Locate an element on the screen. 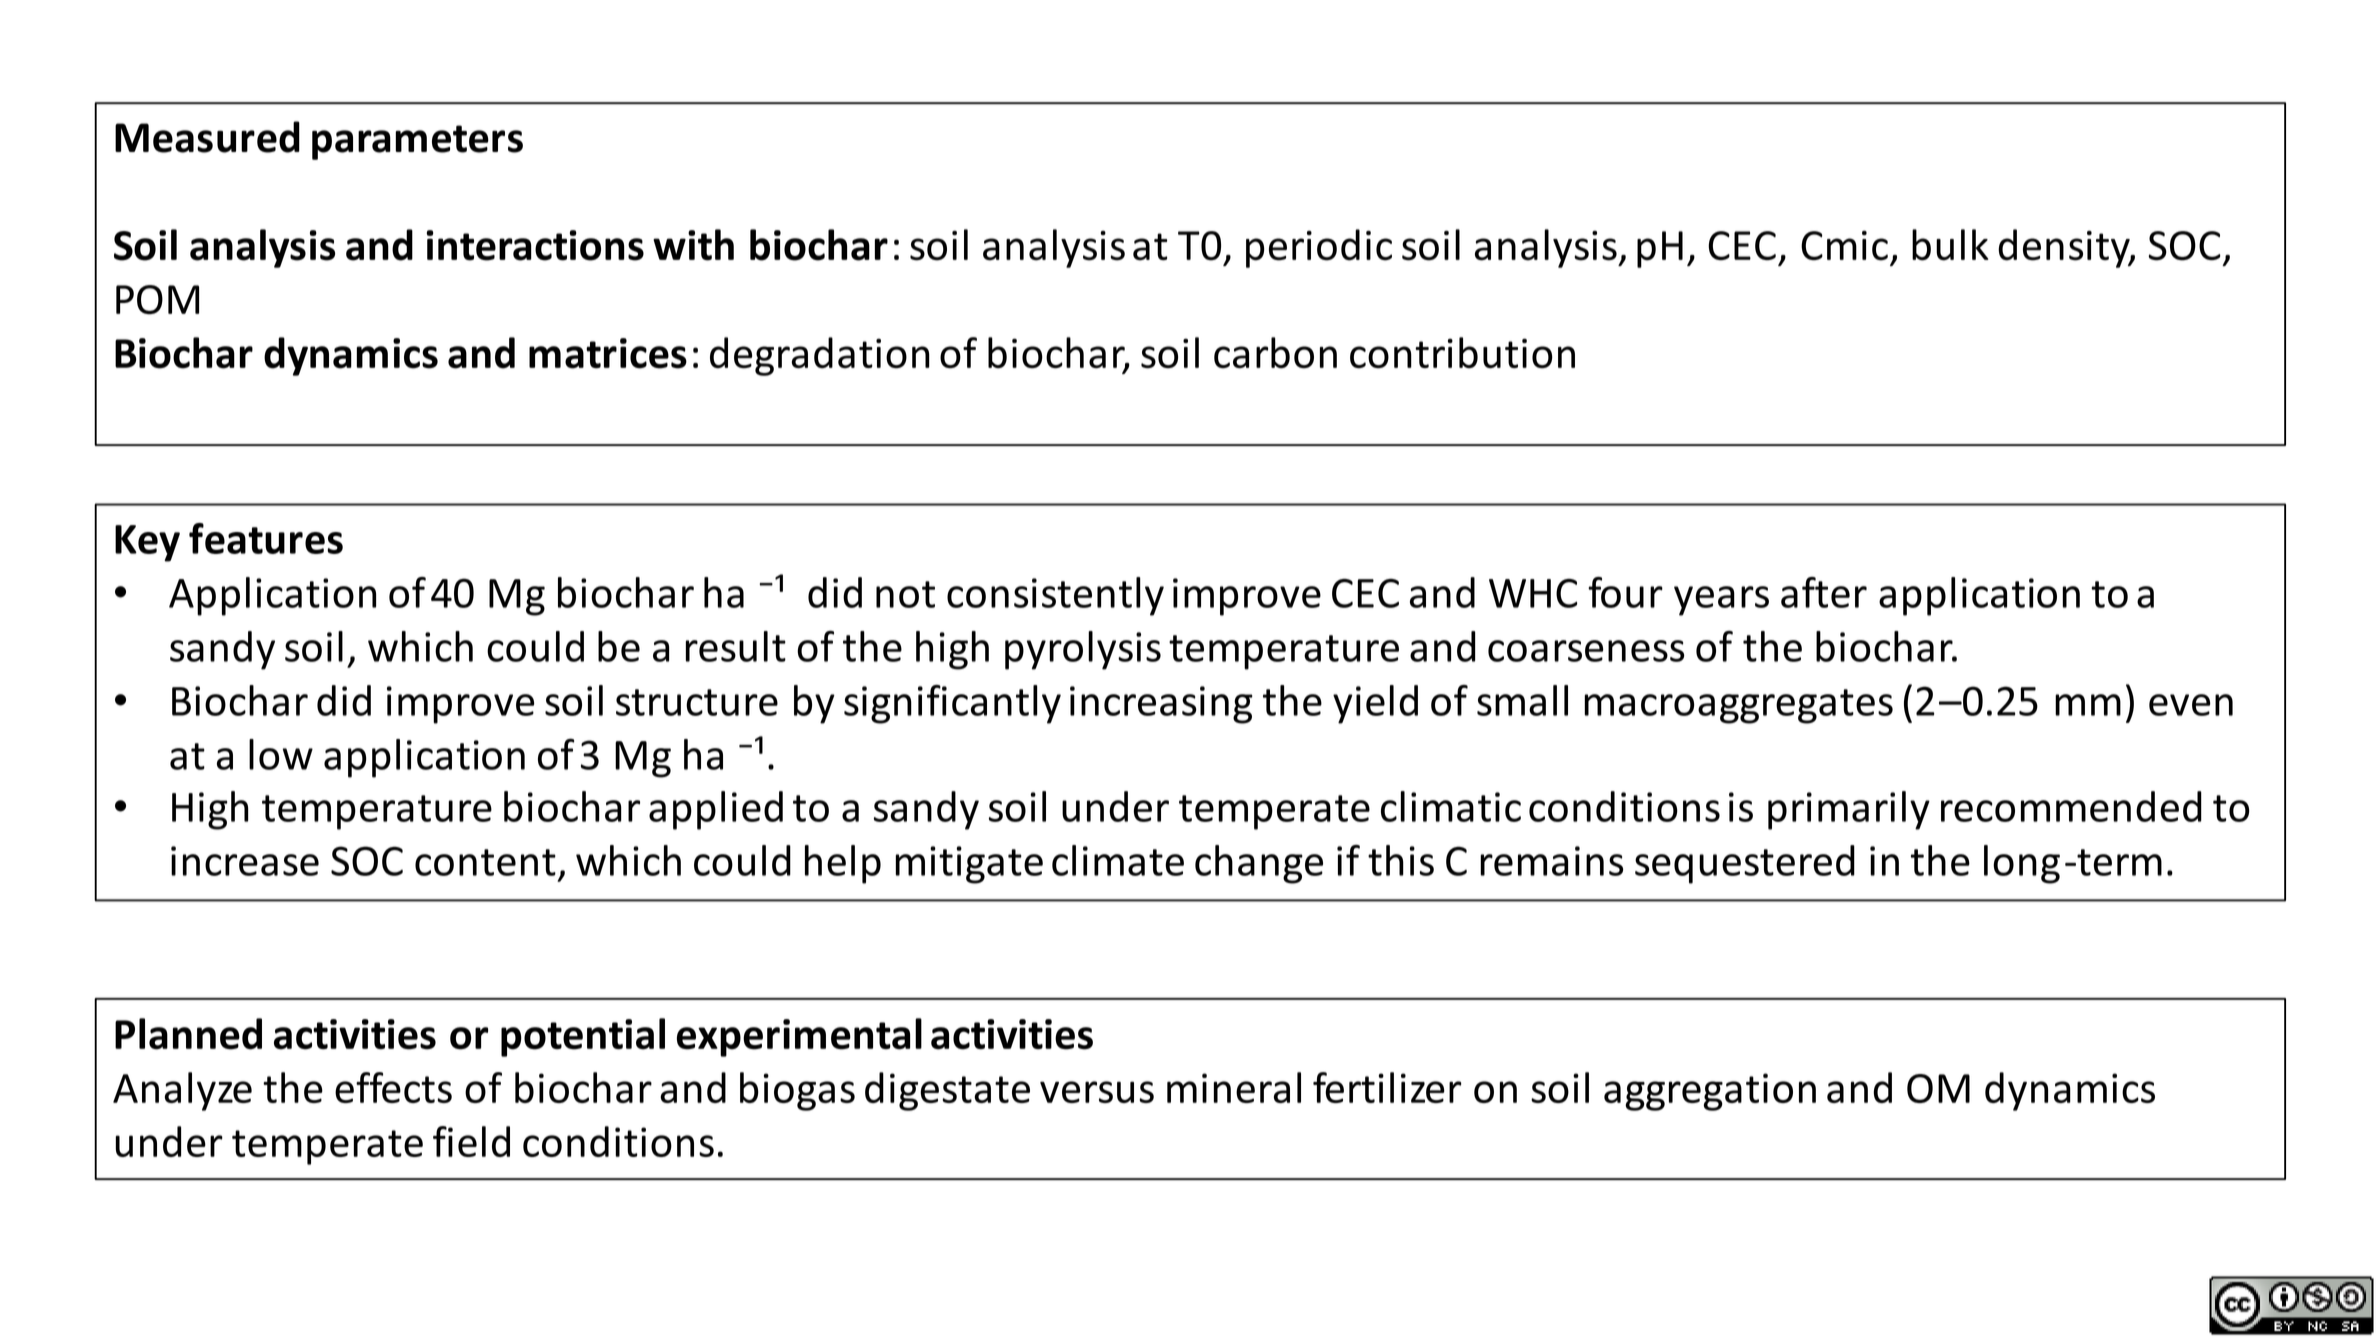 The height and width of the screenshot is (1338, 2379). periodic is located at coordinates (1319, 248).
